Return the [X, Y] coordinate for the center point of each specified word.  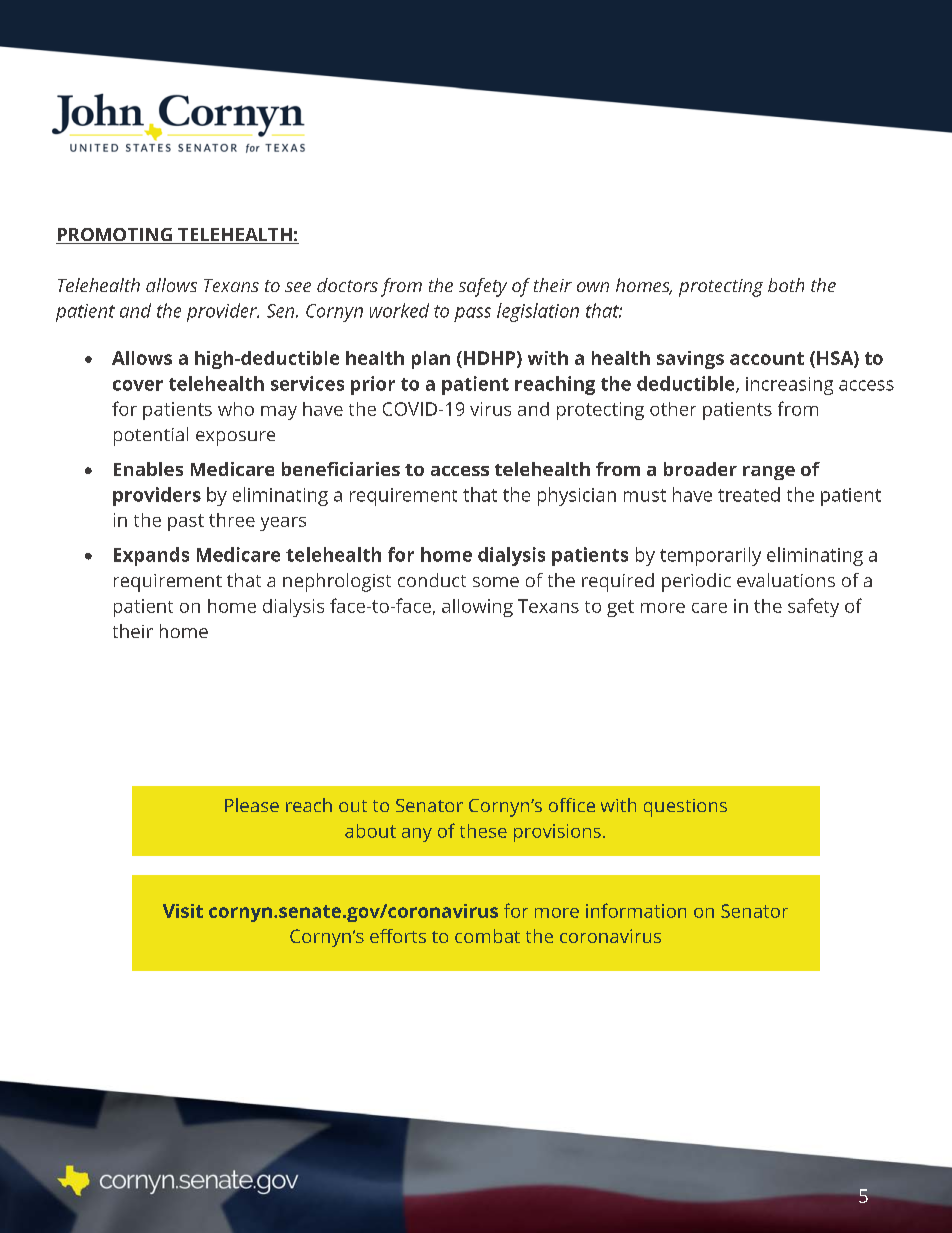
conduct [432, 580]
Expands [151, 556]
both [786, 285]
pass [472, 314]
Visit [183, 911]
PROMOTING [115, 236]
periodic [696, 582]
